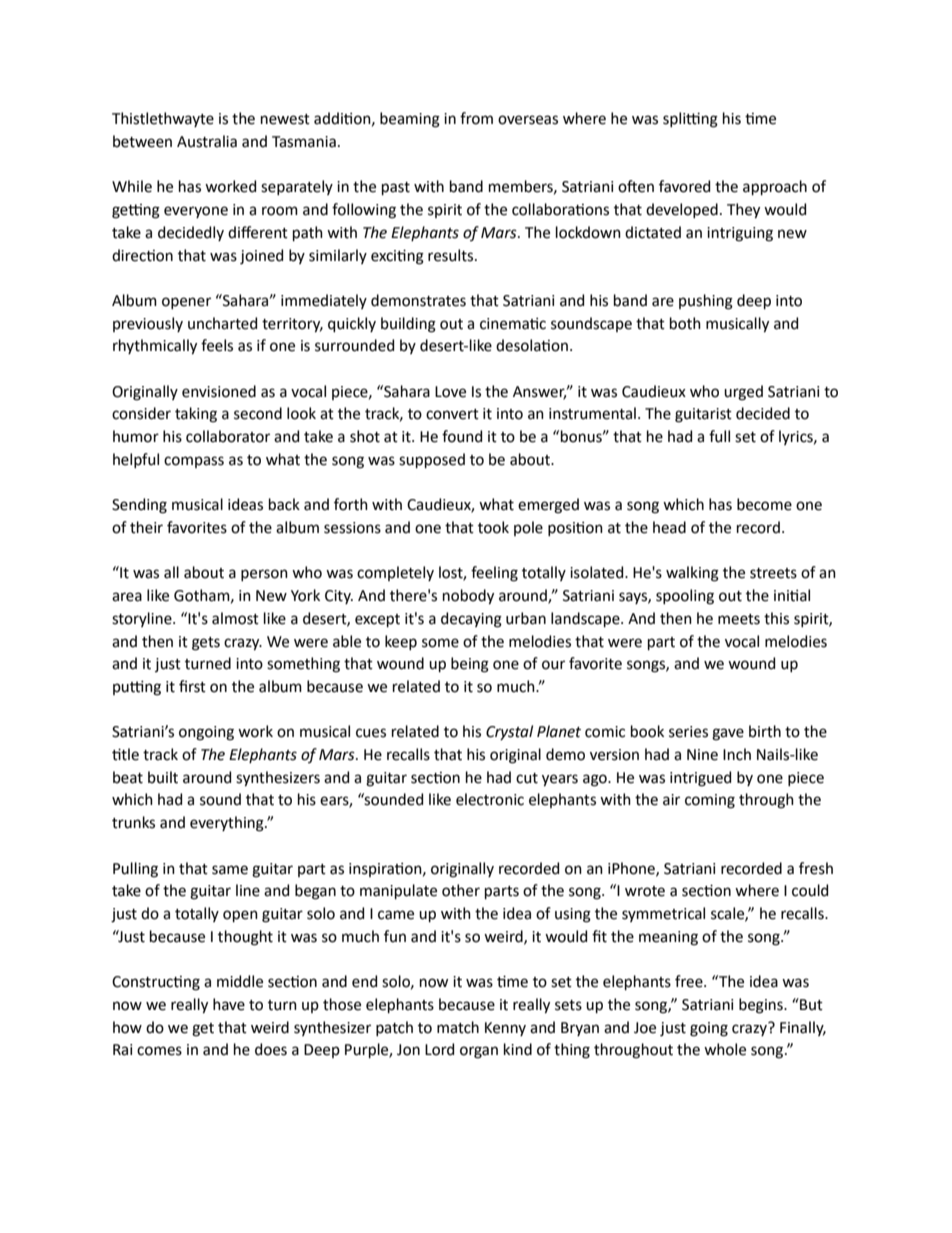 The height and width of the screenshot is (1233, 952). Describe the element at coordinates (728, 734) in the screenshot. I see `gave` at that location.
